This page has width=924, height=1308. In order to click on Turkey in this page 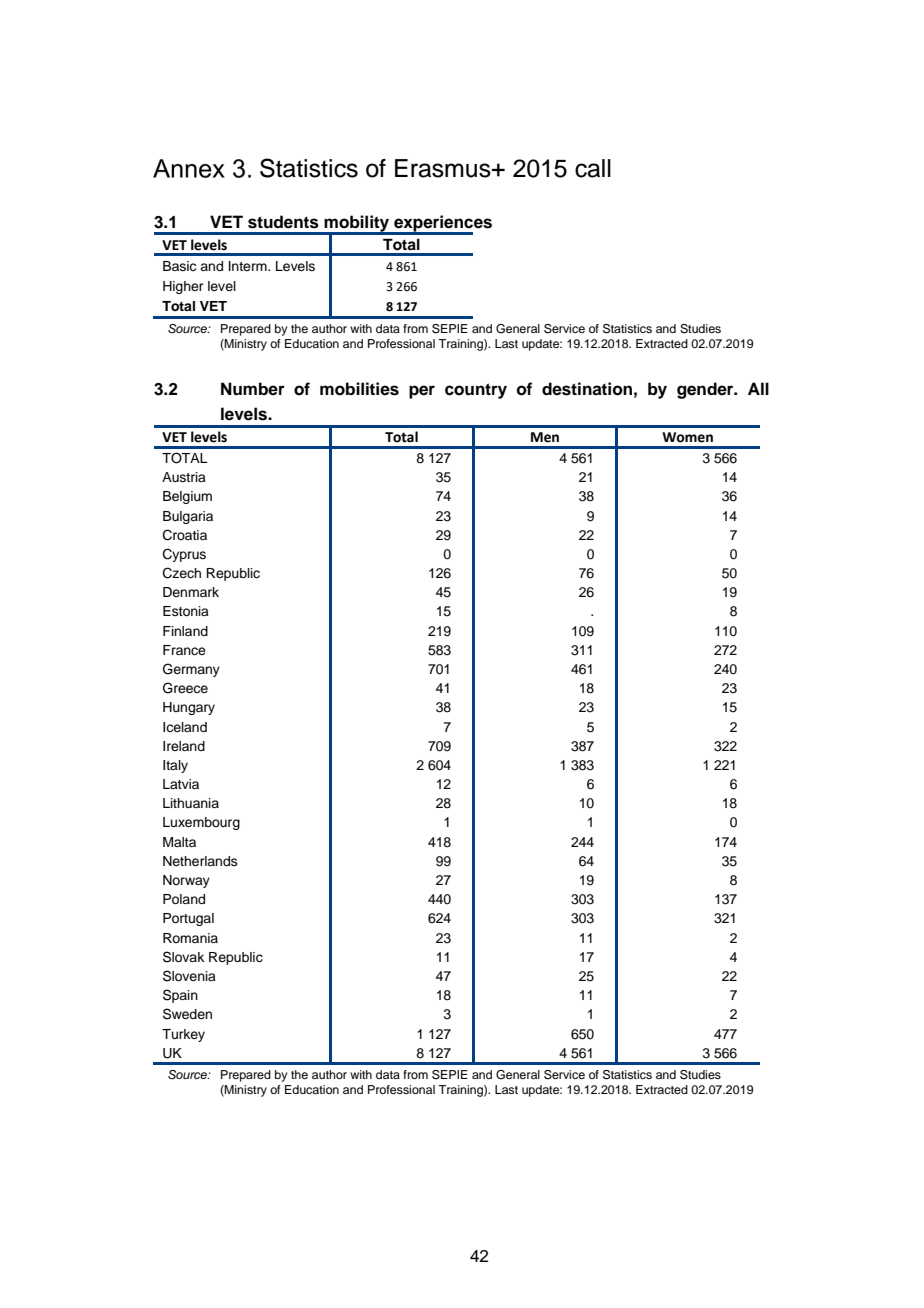, I will do `click(183, 1035)`.
